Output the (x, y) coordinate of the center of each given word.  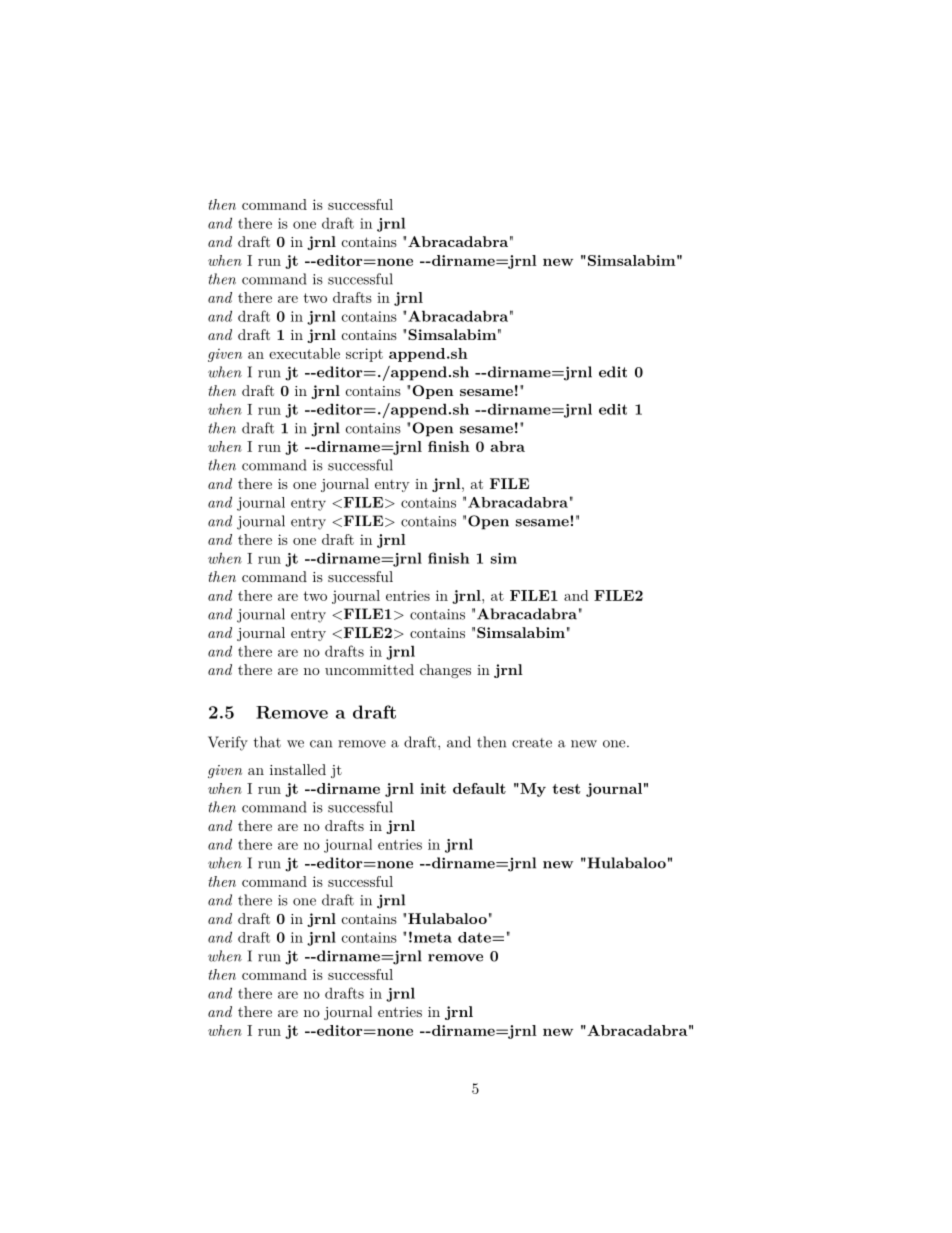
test (566, 789)
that (267, 742)
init (433, 788)
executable (304, 353)
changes (445, 671)
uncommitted (369, 669)
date (475, 937)
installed (298, 769)
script (364, 355)
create (532, 743)
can (321, 744)
